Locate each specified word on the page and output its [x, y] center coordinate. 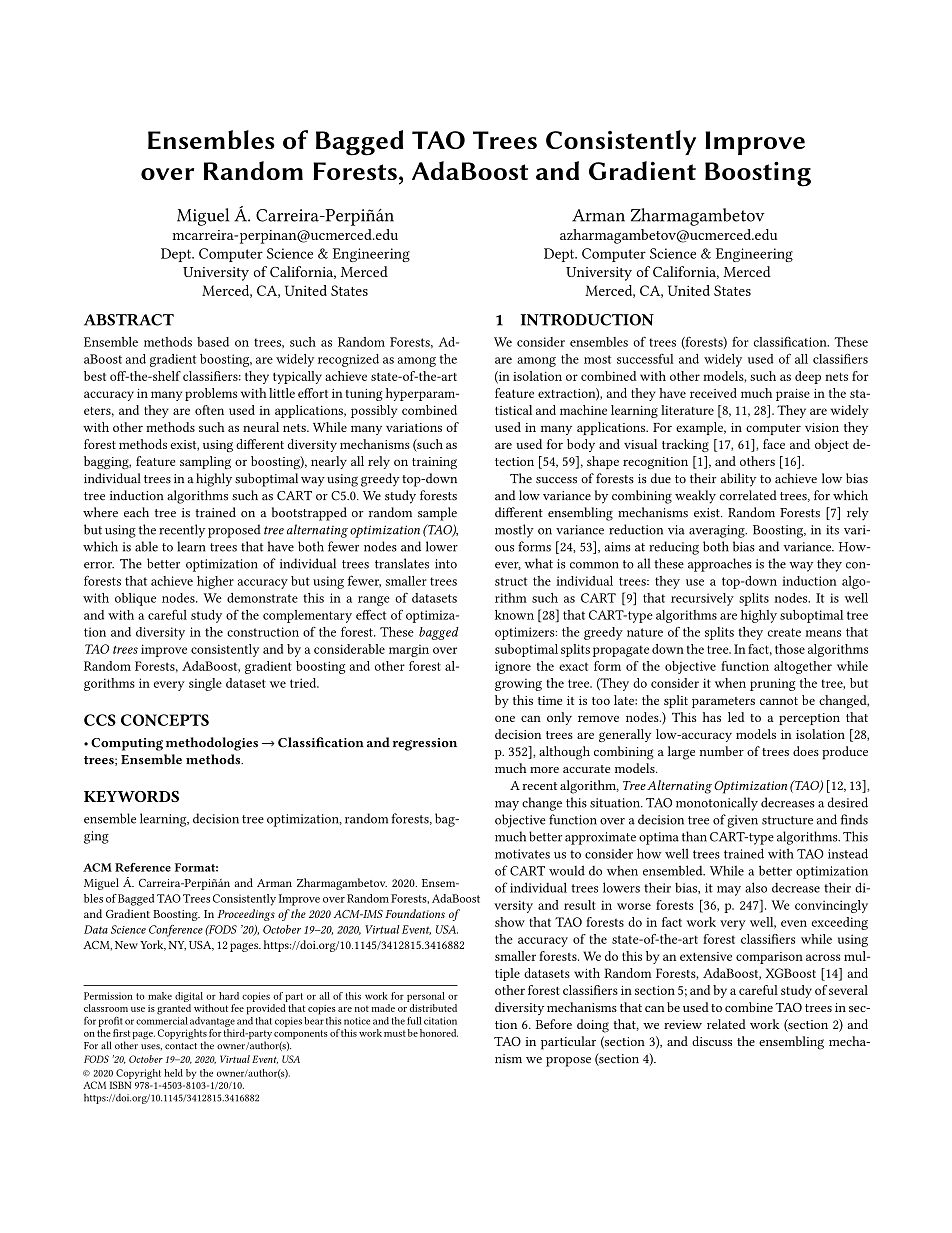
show [510, 922]
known [514, 615]
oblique [135, 599]
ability [738, 480]
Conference [176, 931]
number [722, 751]
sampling [205, 462]
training [434, 463]
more [544, 770]
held [173, 1073]
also [756, 887]
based [213, 342]
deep [808, 377]
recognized [348, 360]
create [784, 632]
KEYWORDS [131, 796]
